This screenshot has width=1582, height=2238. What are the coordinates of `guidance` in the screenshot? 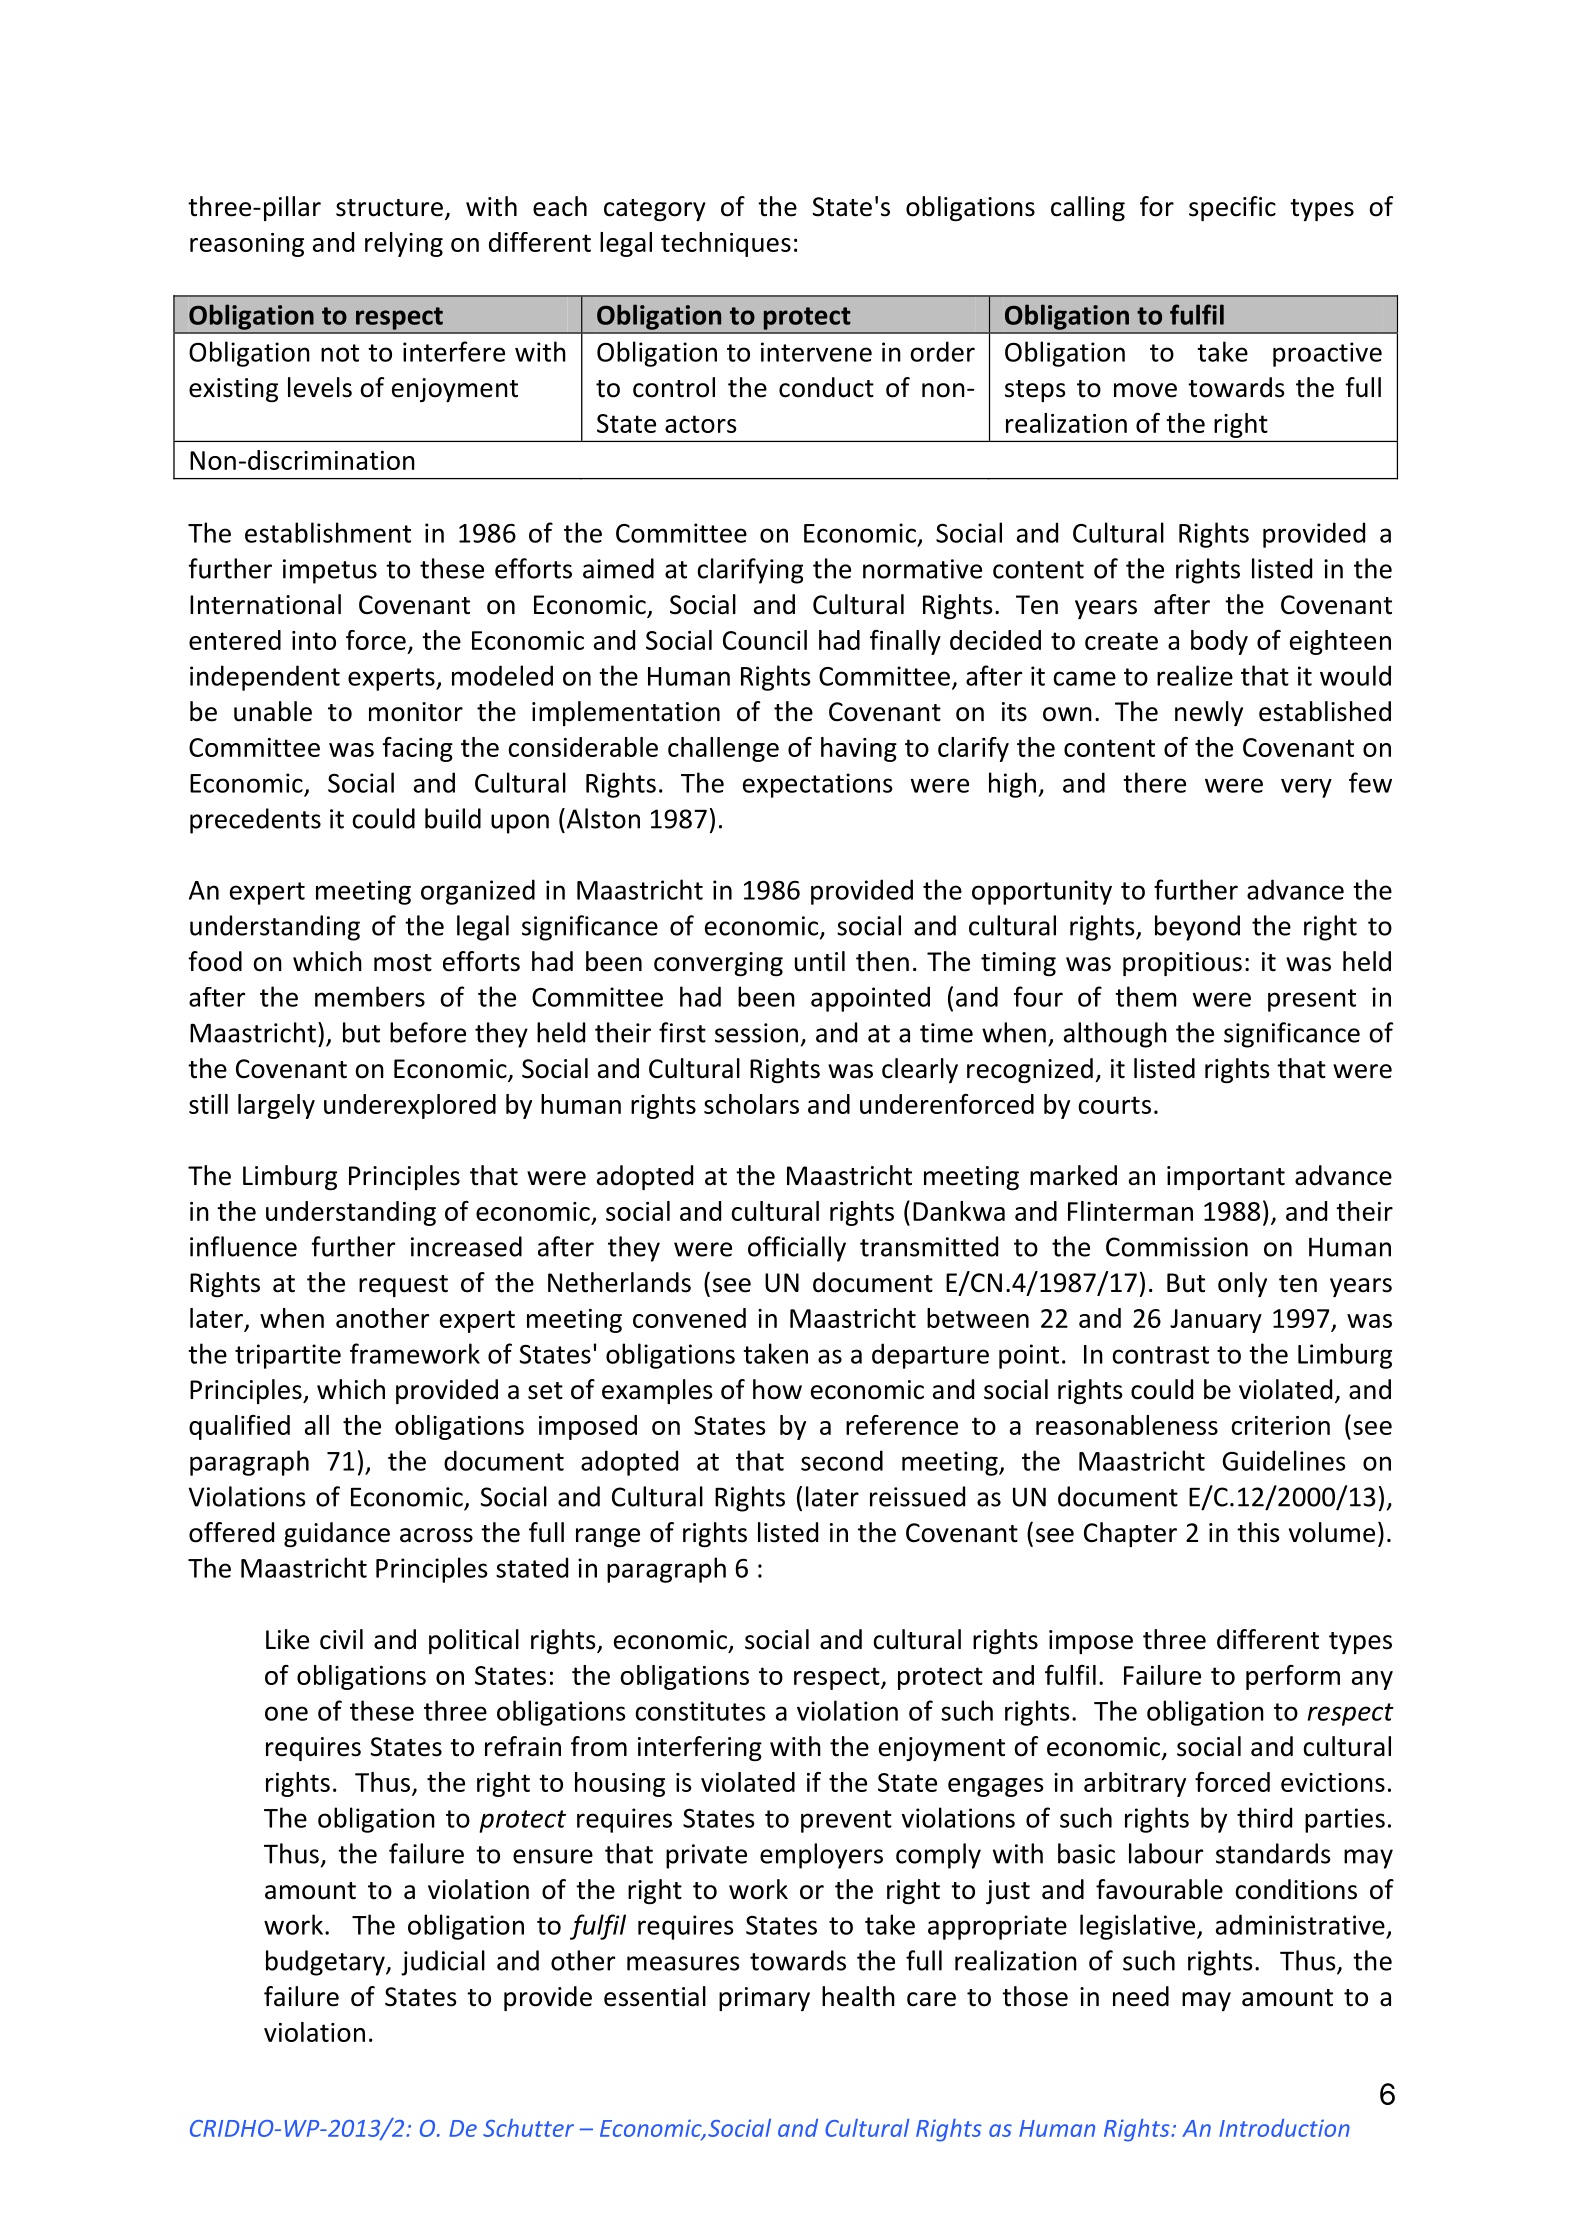 It's located at (337, 1534).
